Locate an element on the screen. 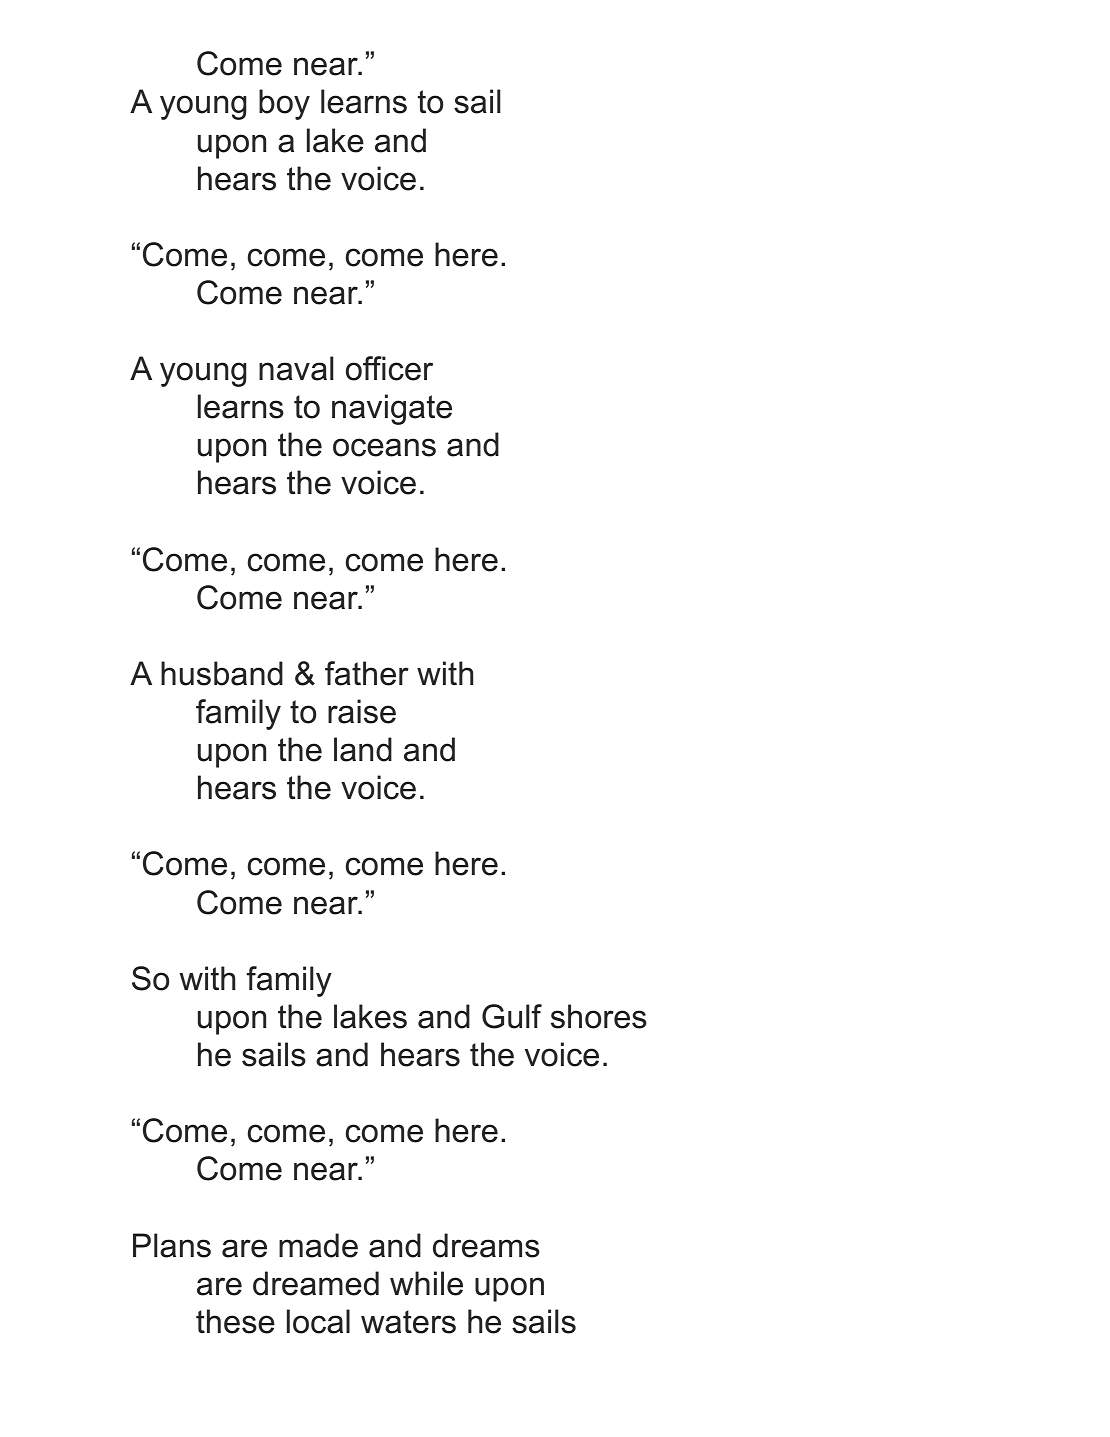 This screenshot has width=1110, height=1437. husband is located at coordinates (222, 673).
